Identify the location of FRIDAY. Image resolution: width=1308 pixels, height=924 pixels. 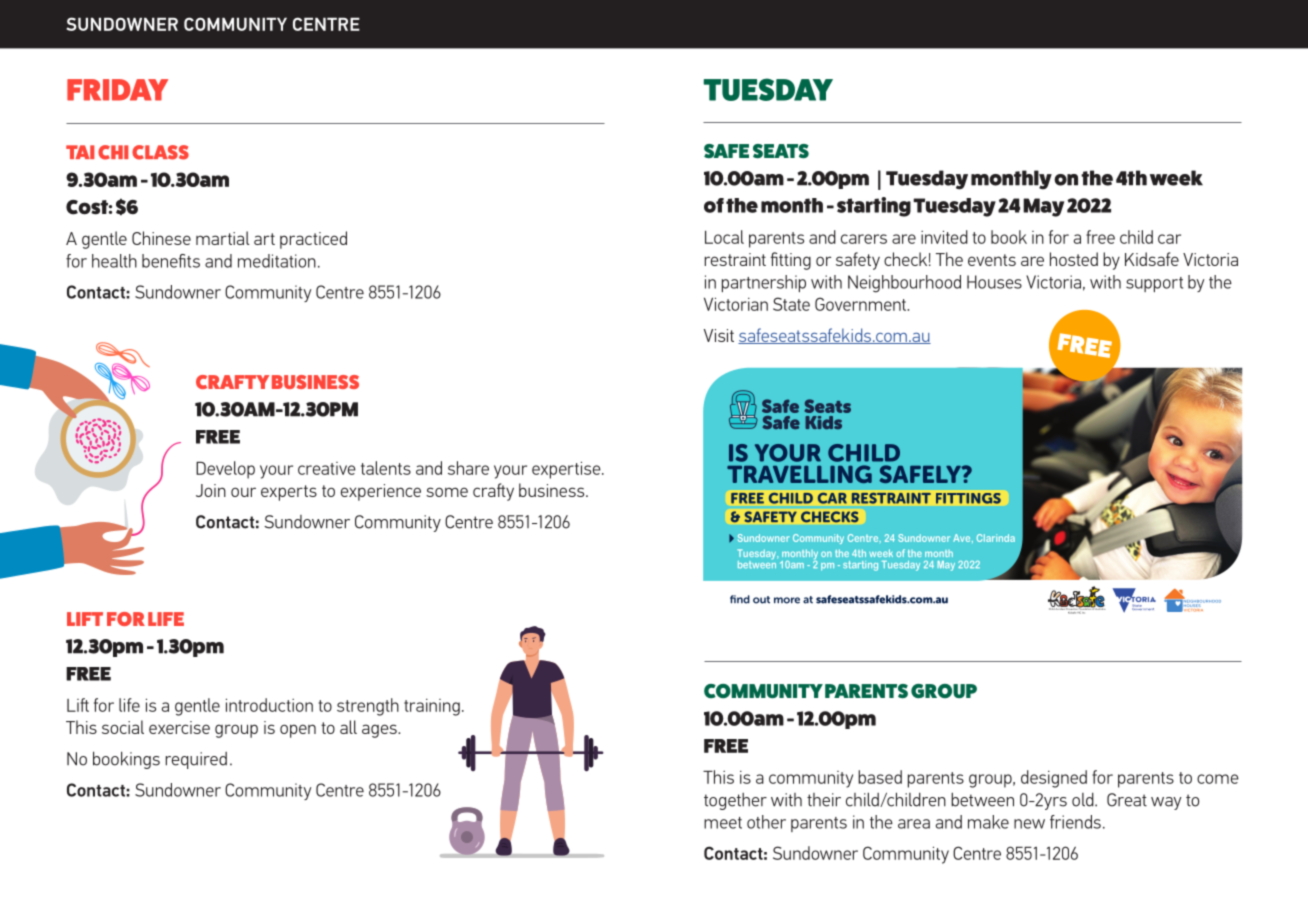
(117, 90).
